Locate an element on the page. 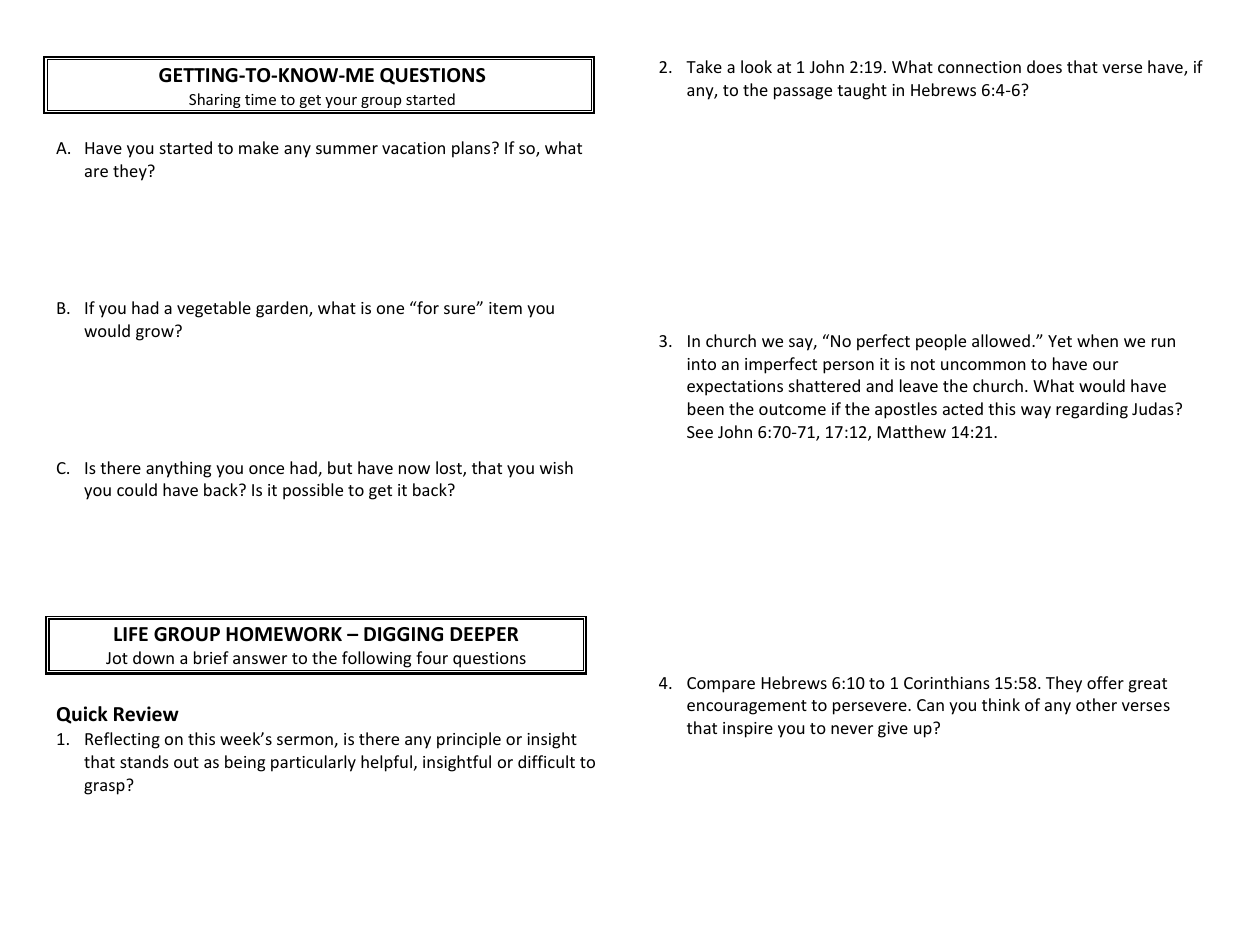 This document has height=952, width=1233. DEEPER is located at coordinates (484, 634).
